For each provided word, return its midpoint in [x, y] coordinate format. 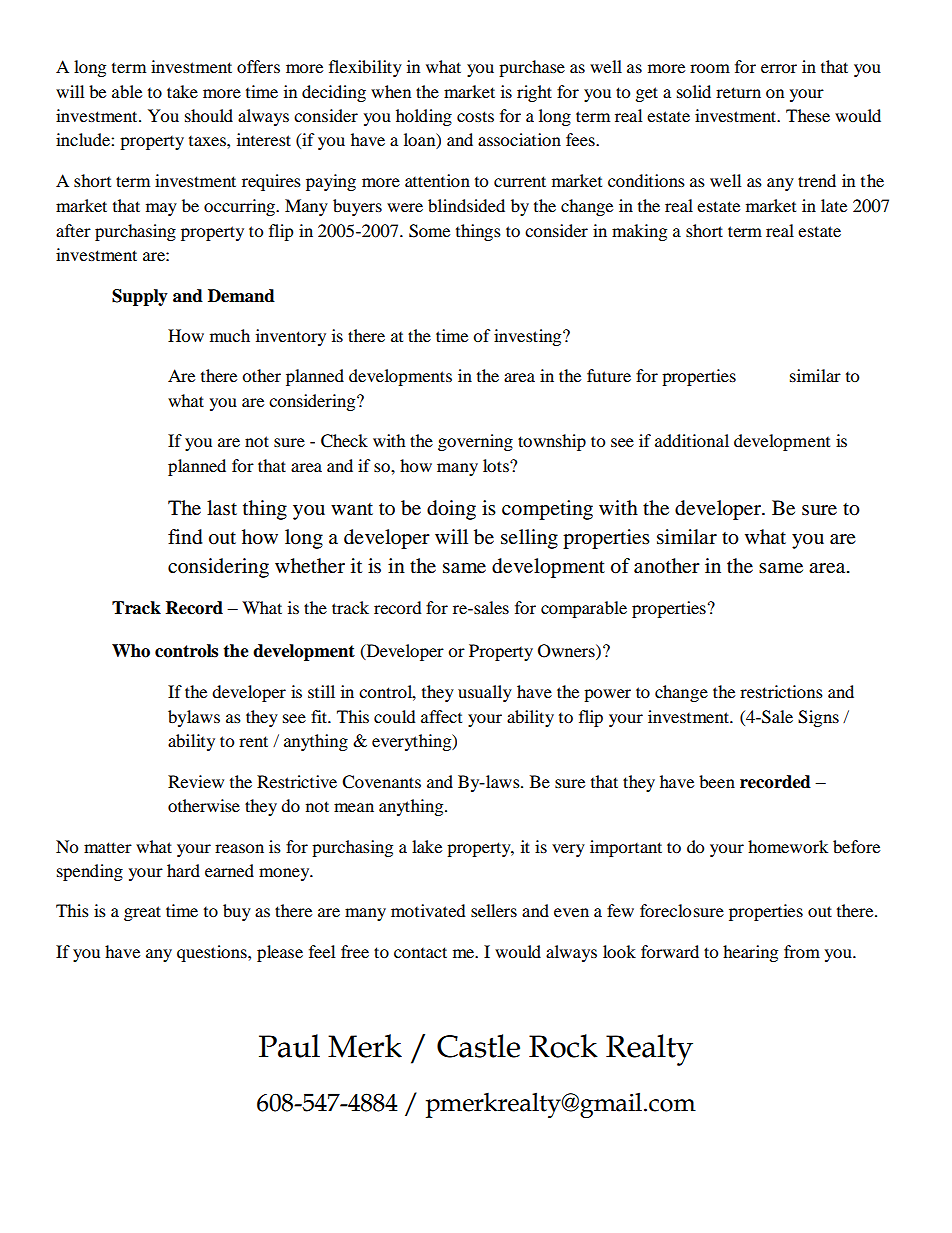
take [182, 91]
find [185, 537]
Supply [140, 297]
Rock [563, 1046]
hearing [750, 953]
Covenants [381, 782]
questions [213, 953]
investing [529, 337]
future [609, 375]
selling [529, 539]
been [717, 781]
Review [196, 781]
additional [692, 440]
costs [475, 116]
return [738, 92]
